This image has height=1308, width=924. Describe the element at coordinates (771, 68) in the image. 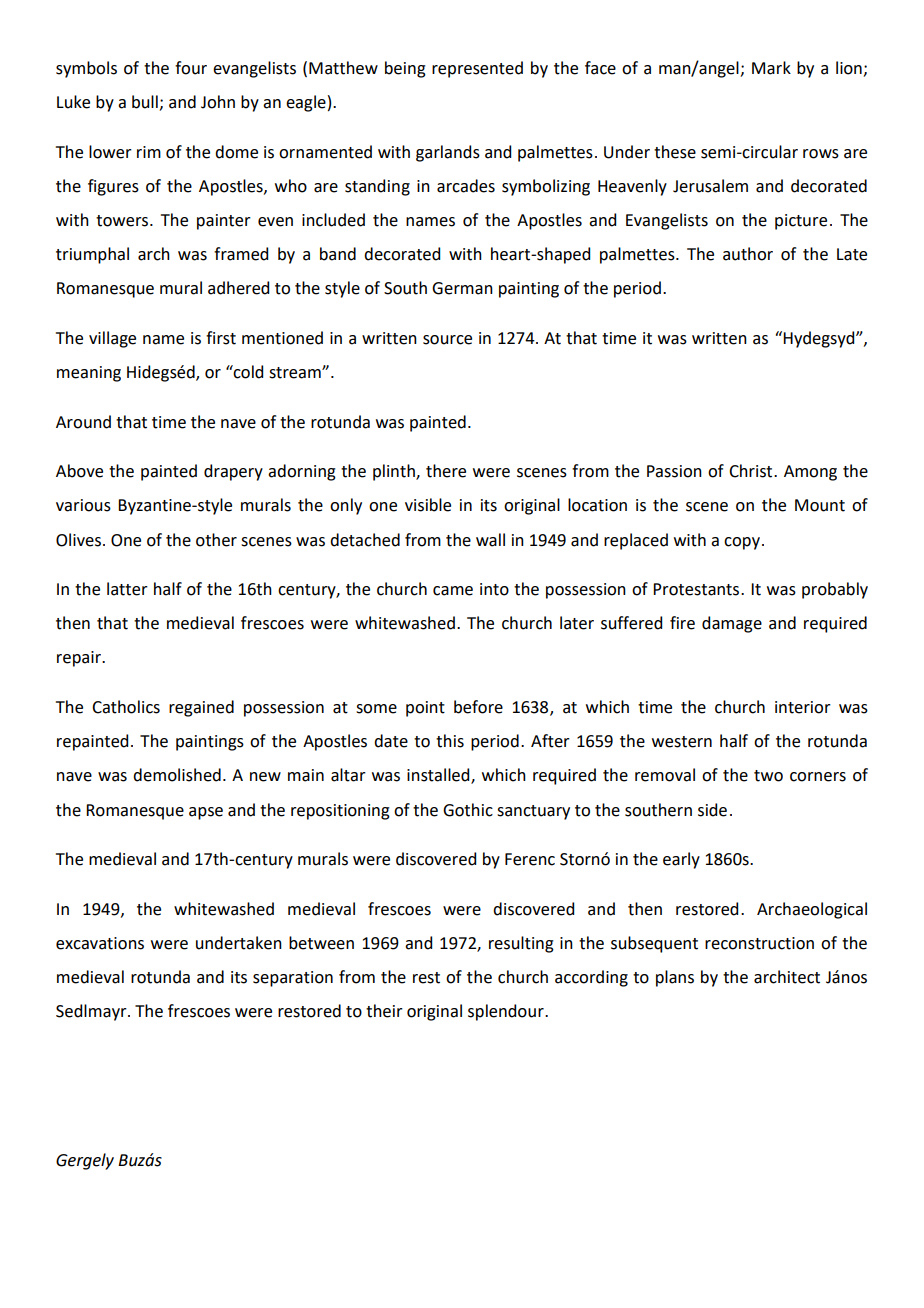

I see `Mark` at that location.
